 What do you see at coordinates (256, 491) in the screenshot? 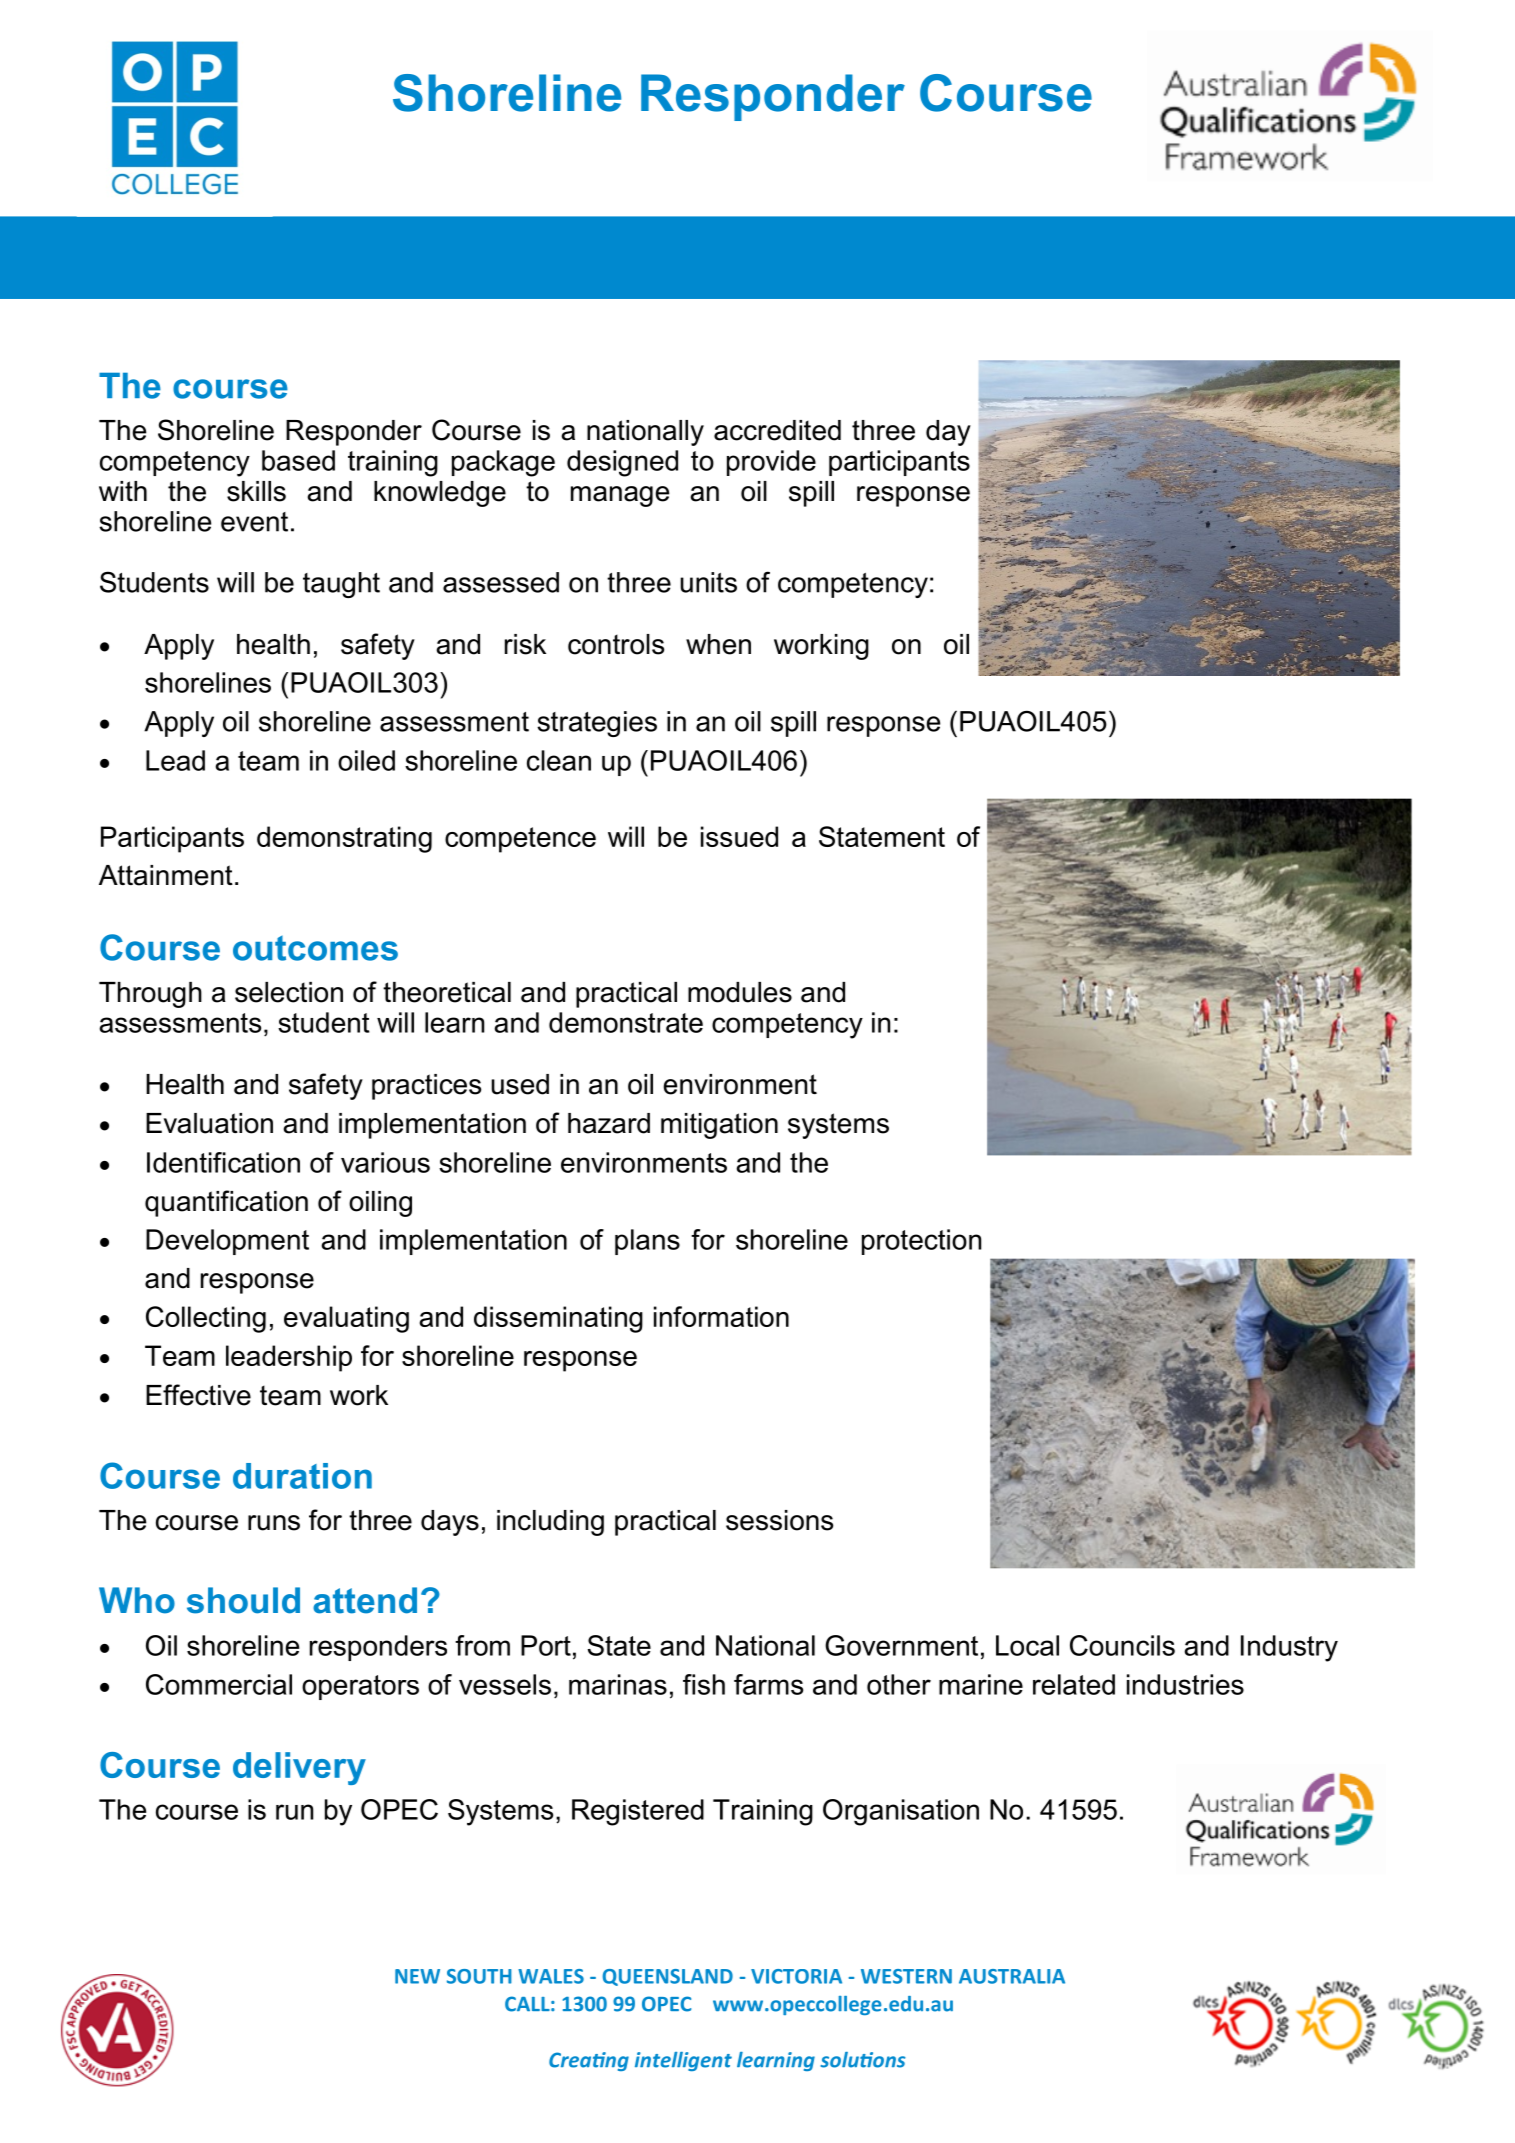
I see `skills` at bounding box center [256, 491].
